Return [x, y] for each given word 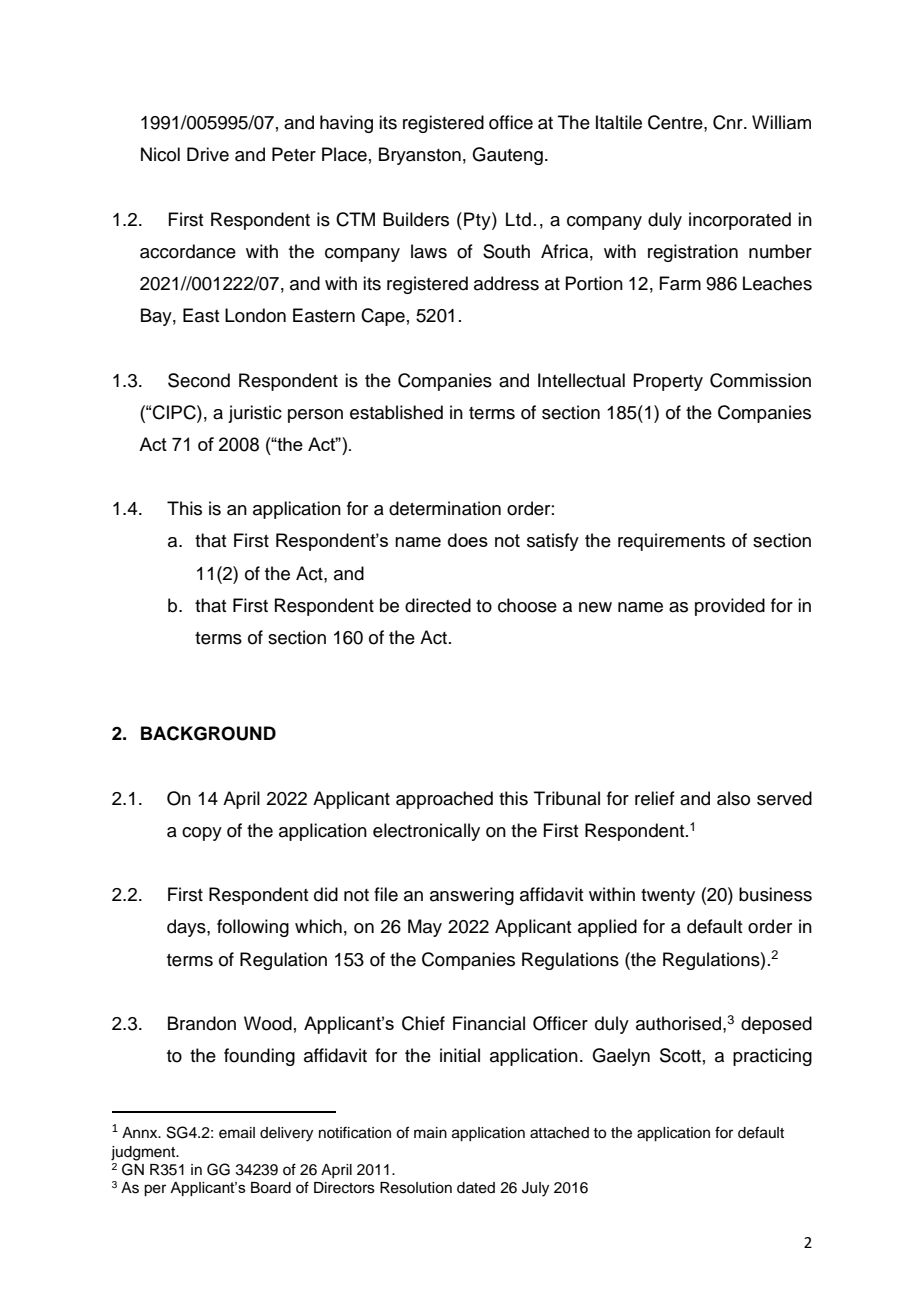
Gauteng [507, 156]
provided [730, 607]
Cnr [729, 122]
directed [438, 605]
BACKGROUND [208, 733]
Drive [208, 154]
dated [476, 1188]
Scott [680, 1055]
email [237, 1133]
